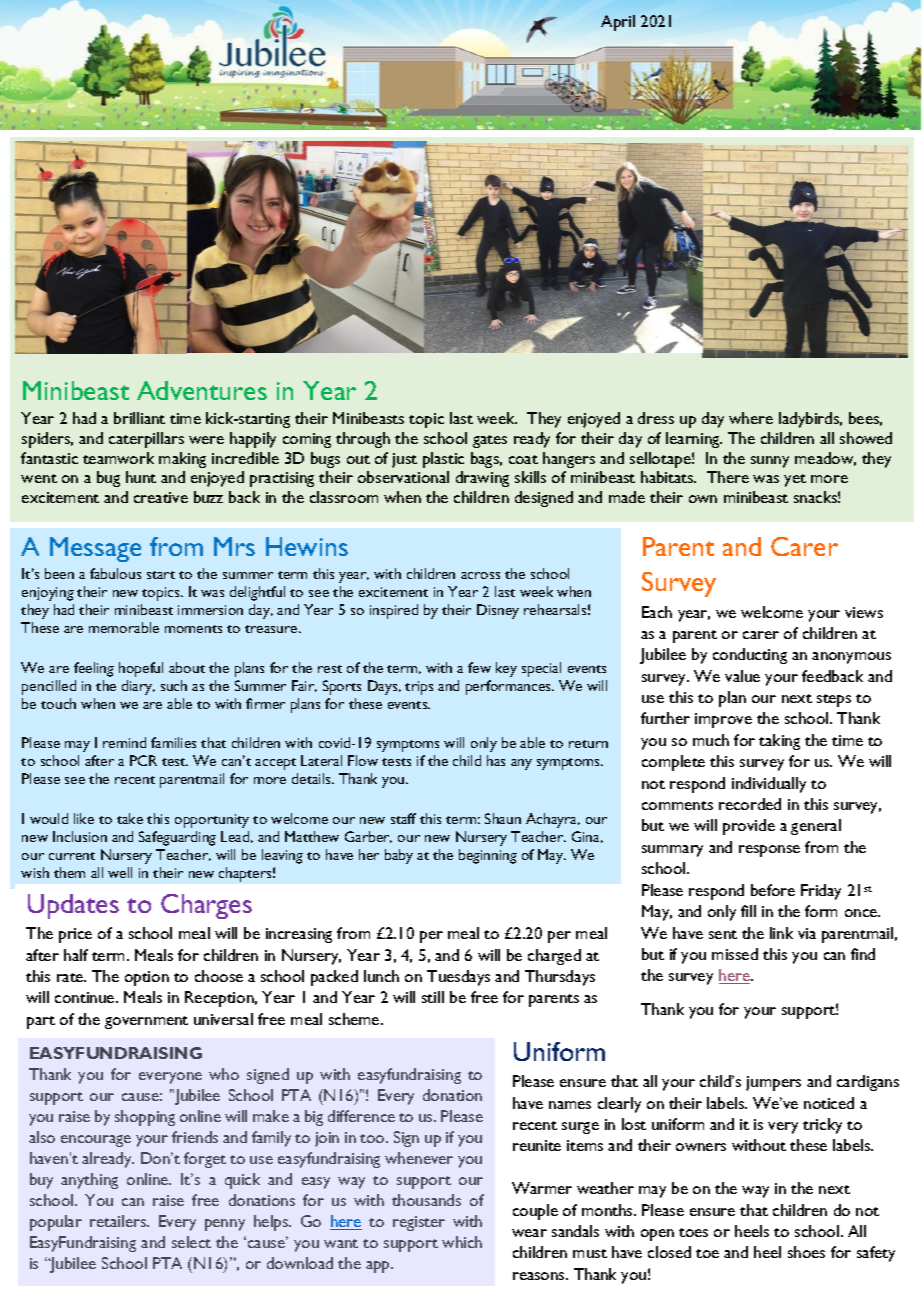 The height and width of the screenshot is (1308, 924). I want to click on beginning, so click(488, 856).
